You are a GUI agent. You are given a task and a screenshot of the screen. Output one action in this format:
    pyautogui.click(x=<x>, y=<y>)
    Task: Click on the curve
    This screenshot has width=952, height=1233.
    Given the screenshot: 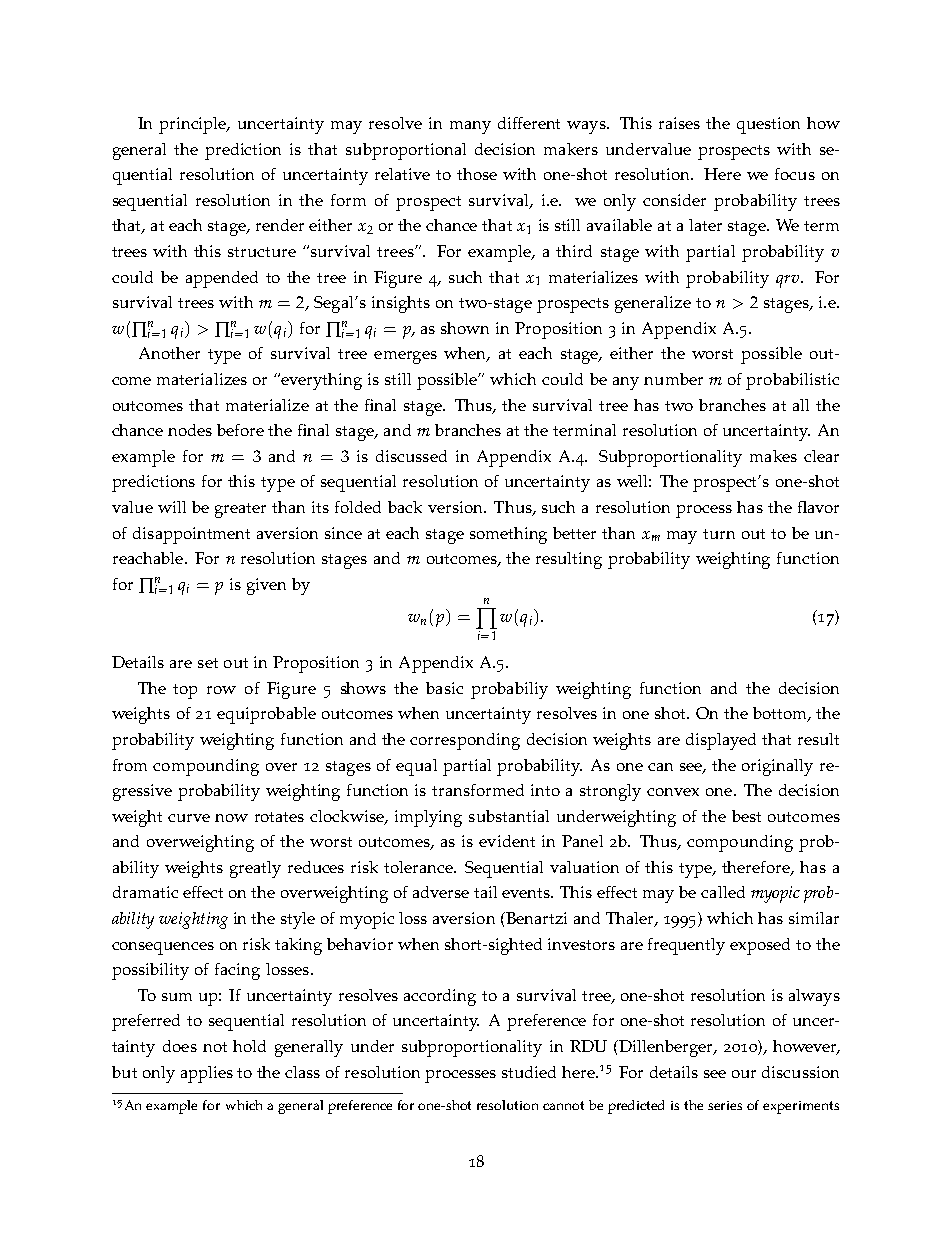 What is the action you would take?
    pyautogui.click(x=189, y=818)
